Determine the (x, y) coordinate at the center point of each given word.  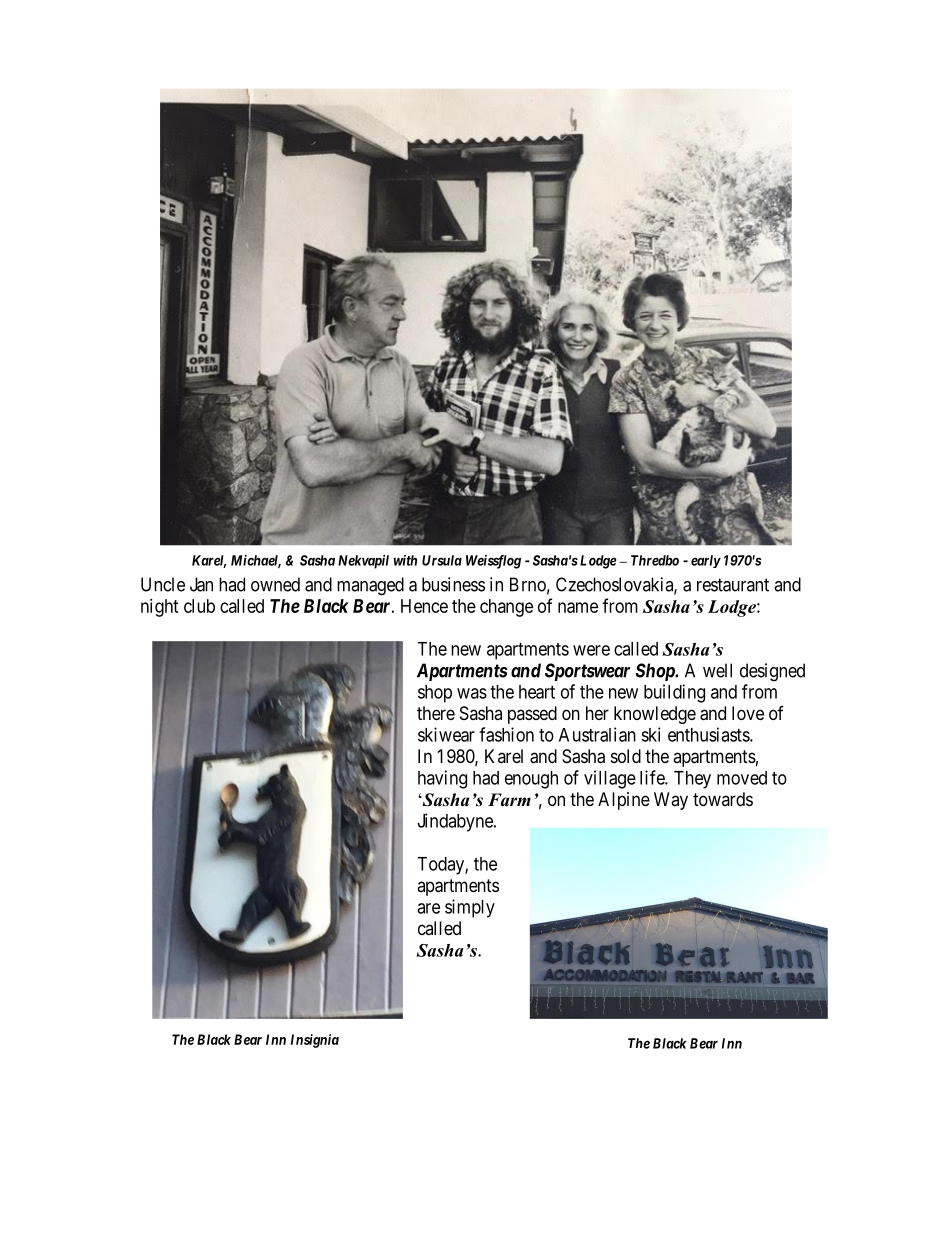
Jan (201, 584)
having (442, 779)
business (453, 584)
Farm (509, 800)
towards (723, 799)
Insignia (315, 1041)
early (706, 561)
